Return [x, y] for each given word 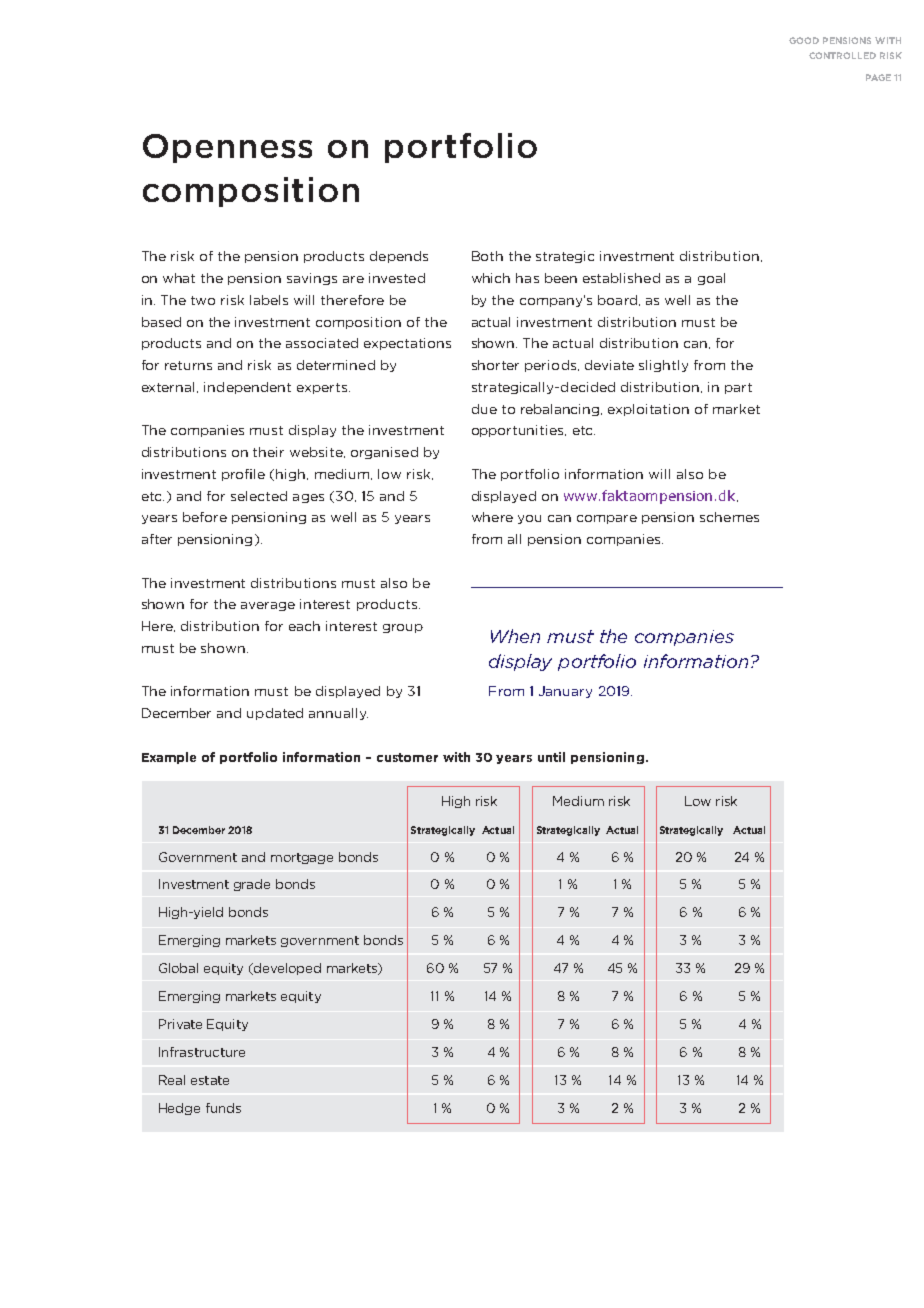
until [551, 757]
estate [210, 1080]
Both [487, 256]
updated [275, 714]
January [565, 692]
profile [243, 475]
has [527, 278]
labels [269, 300]
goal [711, 279]
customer [407, 757]
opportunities [519, 431]
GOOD [804, 40]
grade [252, 885]
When [515, 636]
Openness [227, 148]
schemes [729, 517]
